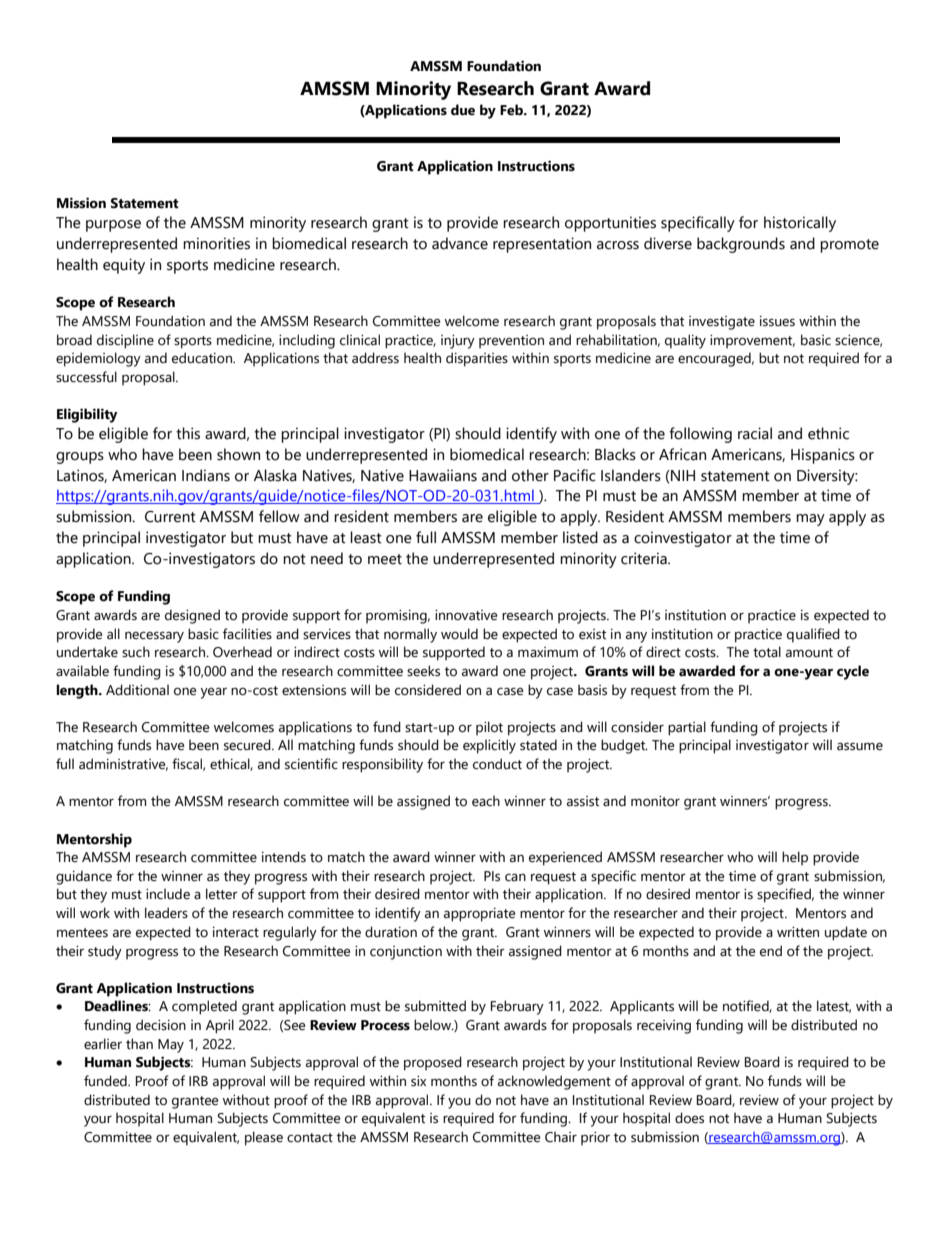 This screenshot has width=952, height=1233. What do you see at coordinates (139, 1044) in the screenshot?
I see `than` at bounding box center [139, 1044].
